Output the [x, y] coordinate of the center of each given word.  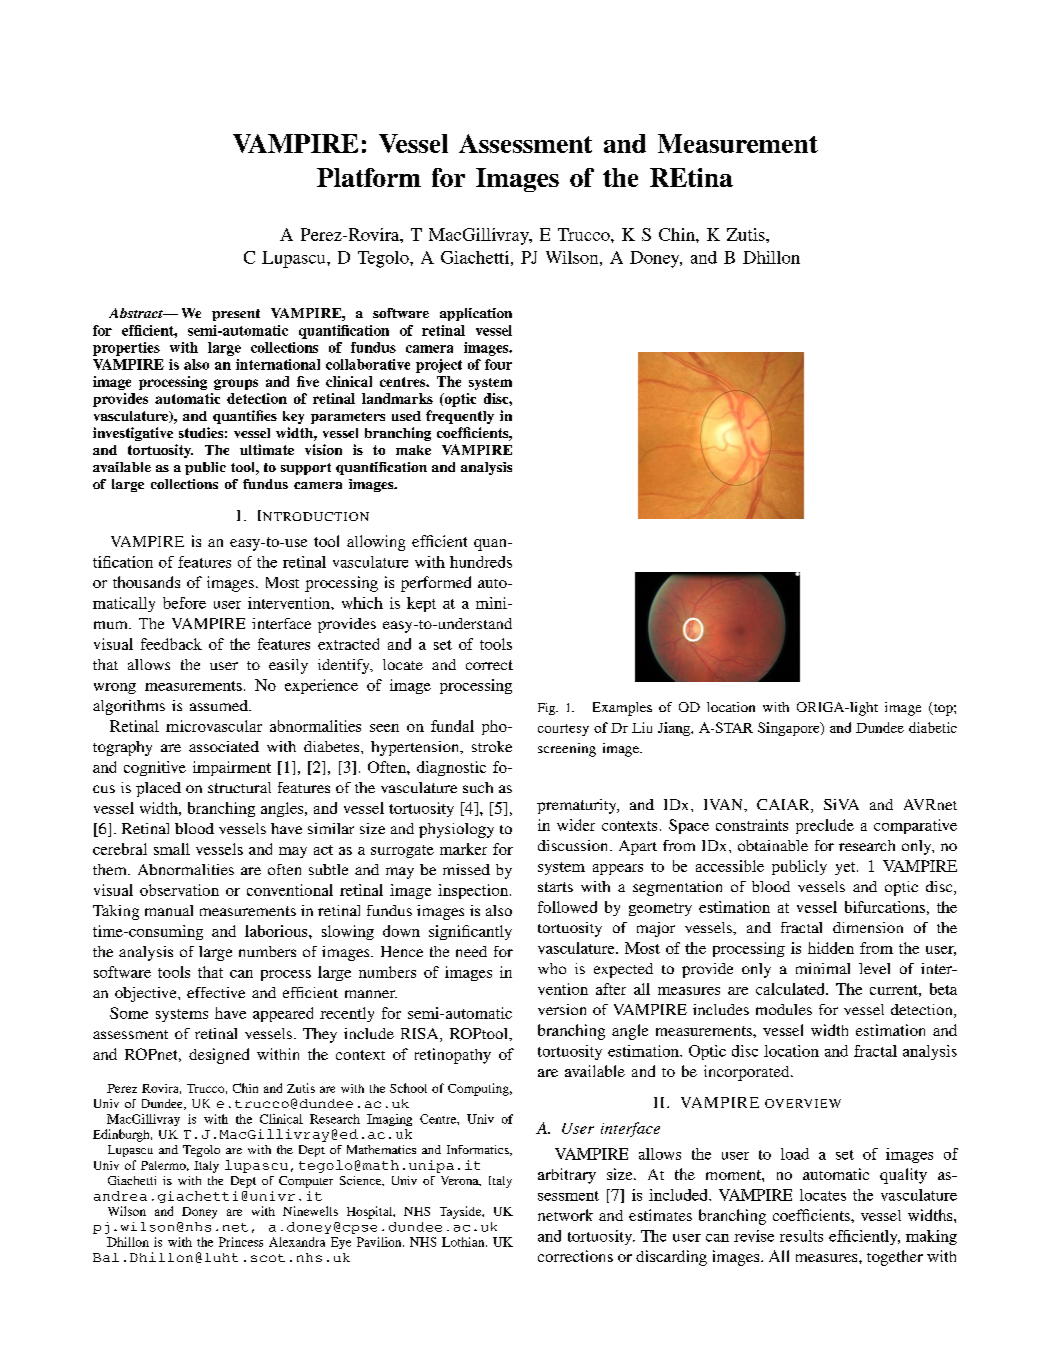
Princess [241, 1242]
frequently [460, 417]
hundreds [481, 562]
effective [216, 992]
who [552, 968]
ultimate [267, 449]
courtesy [563, 730]
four [498, 364]
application [476, 314]
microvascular [214, 726]
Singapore [790, 729]
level [874, 968]
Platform [369, 177]
